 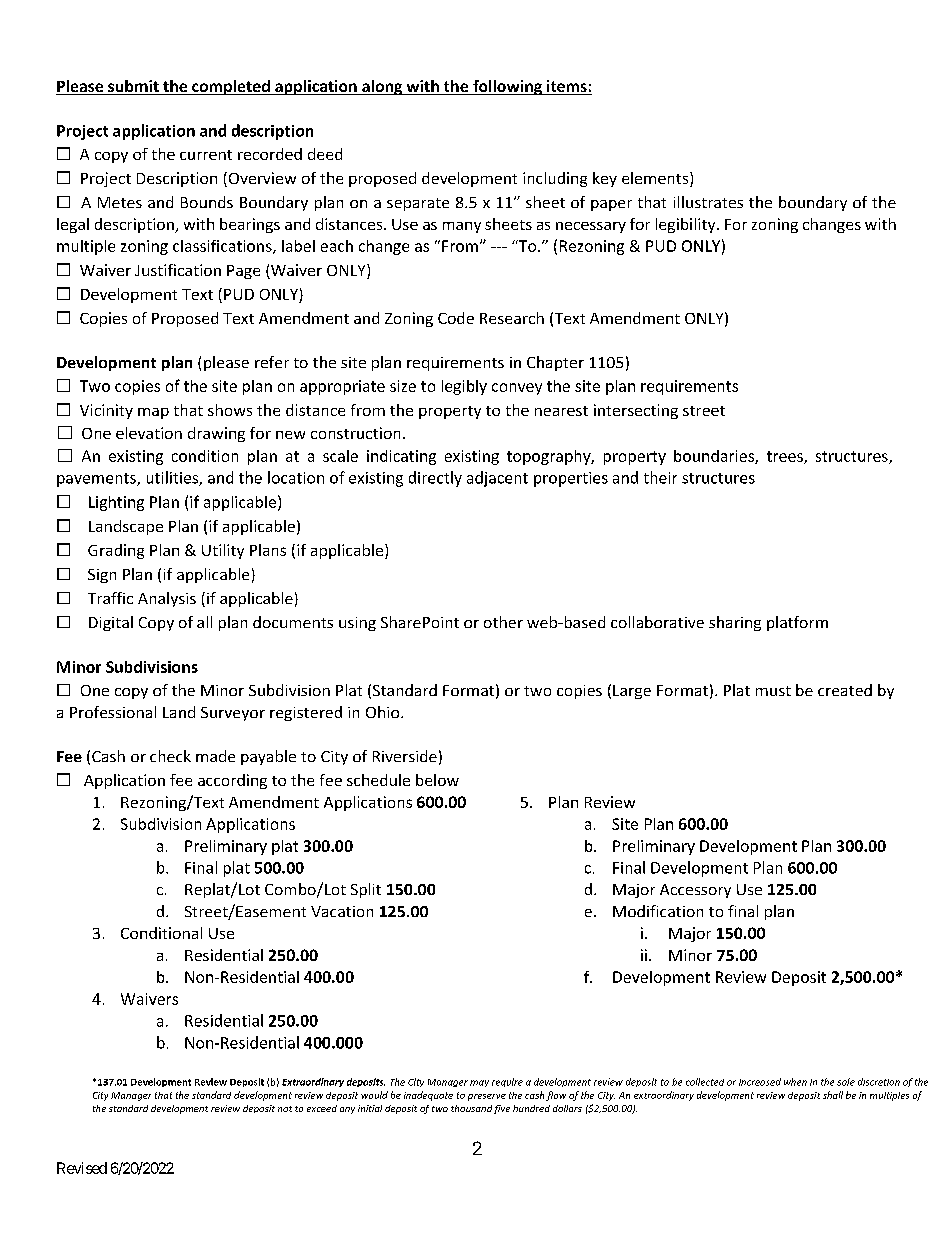 I want to click on below, so click(x=437, y=780).
